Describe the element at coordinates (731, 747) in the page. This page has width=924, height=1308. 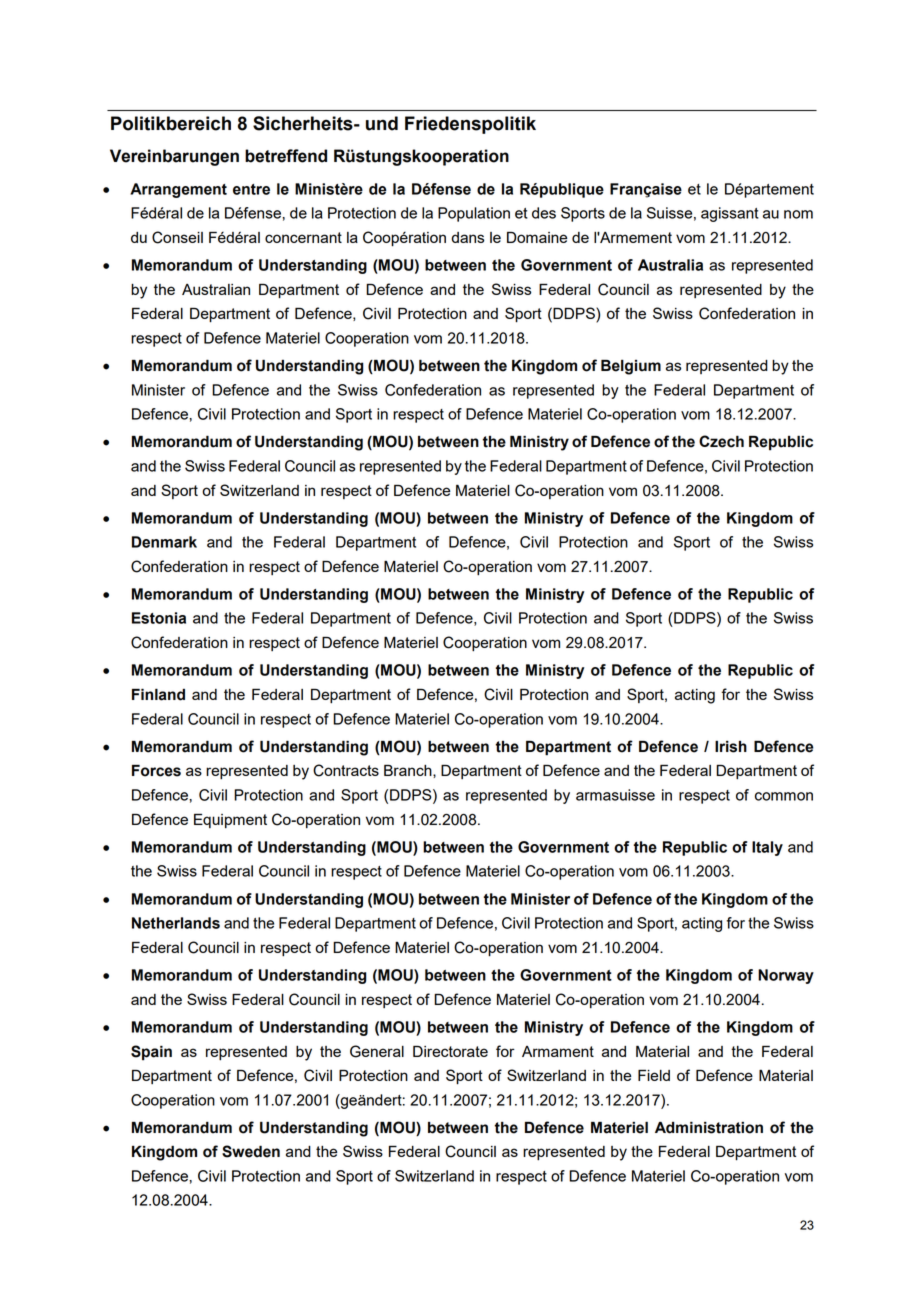
I see `Irish` at that location.
